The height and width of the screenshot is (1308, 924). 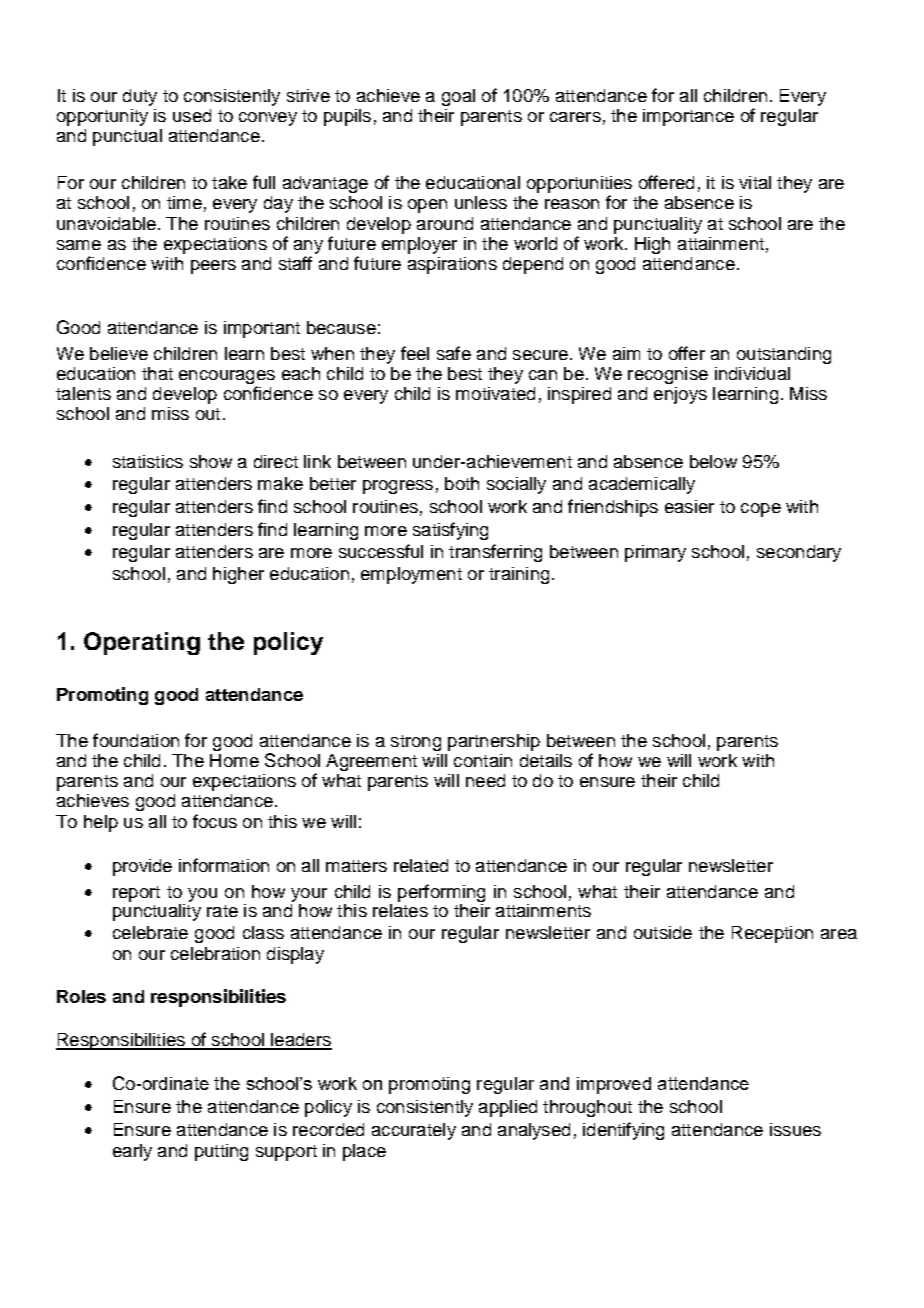 I want to click on partnership, so click(x=494, y=742).
